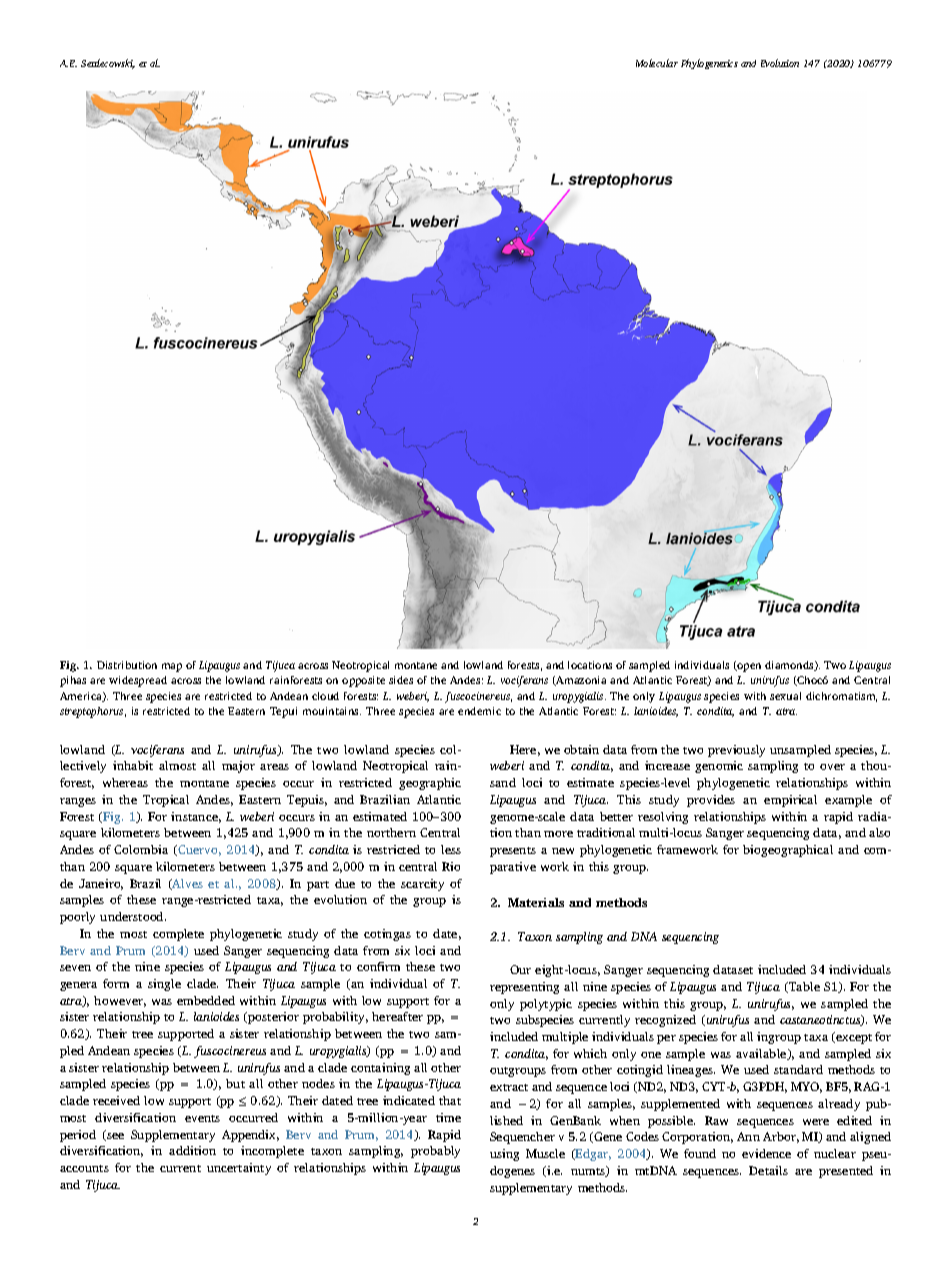 This image has width=952, height=1270. I want to click on Colombia, so click(141, 849).
